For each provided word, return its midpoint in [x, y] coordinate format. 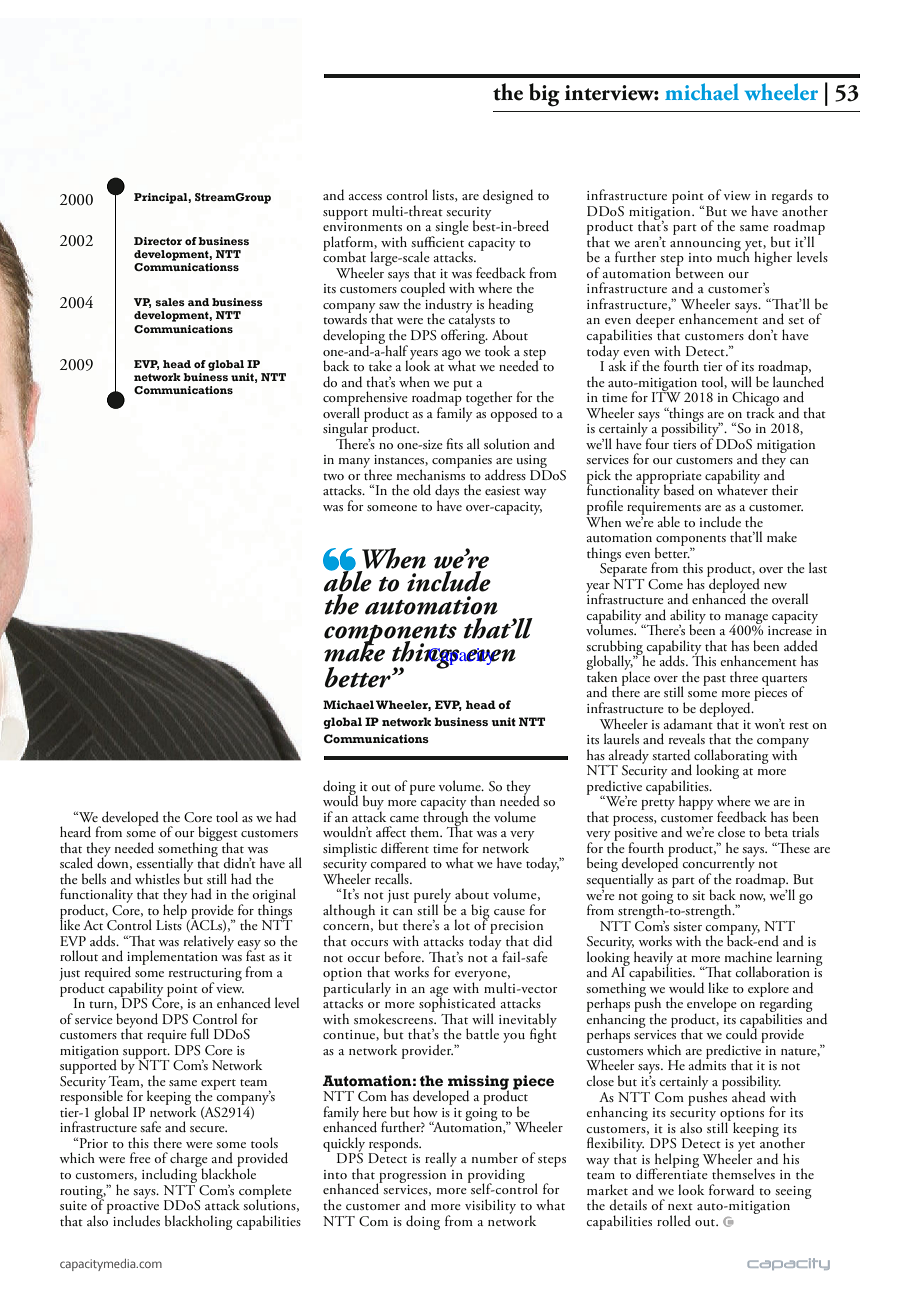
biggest [218, 835]
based [679, 489]
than [482, 800]
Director [158, 241]
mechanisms [430, 473]
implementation [172, 959]
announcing [705, 244]
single [451, 229]
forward [731, 1190]
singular [346, 430]
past [714, 680]
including [171, 1174]
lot [462, 924]
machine [748, 956]
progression [411, 1177]
